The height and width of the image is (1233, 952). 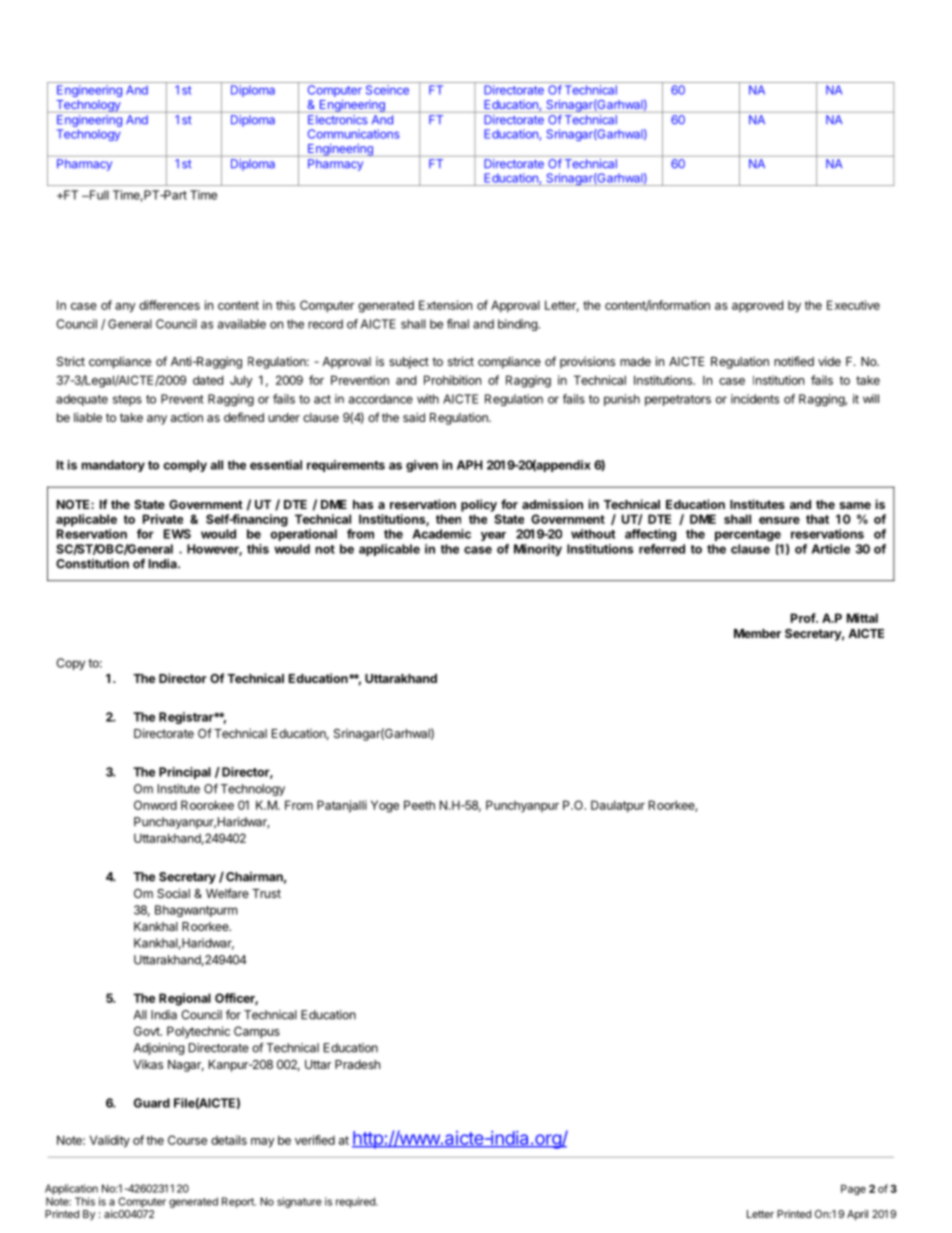 I want to click on Member, so click(x=757, y=633).
